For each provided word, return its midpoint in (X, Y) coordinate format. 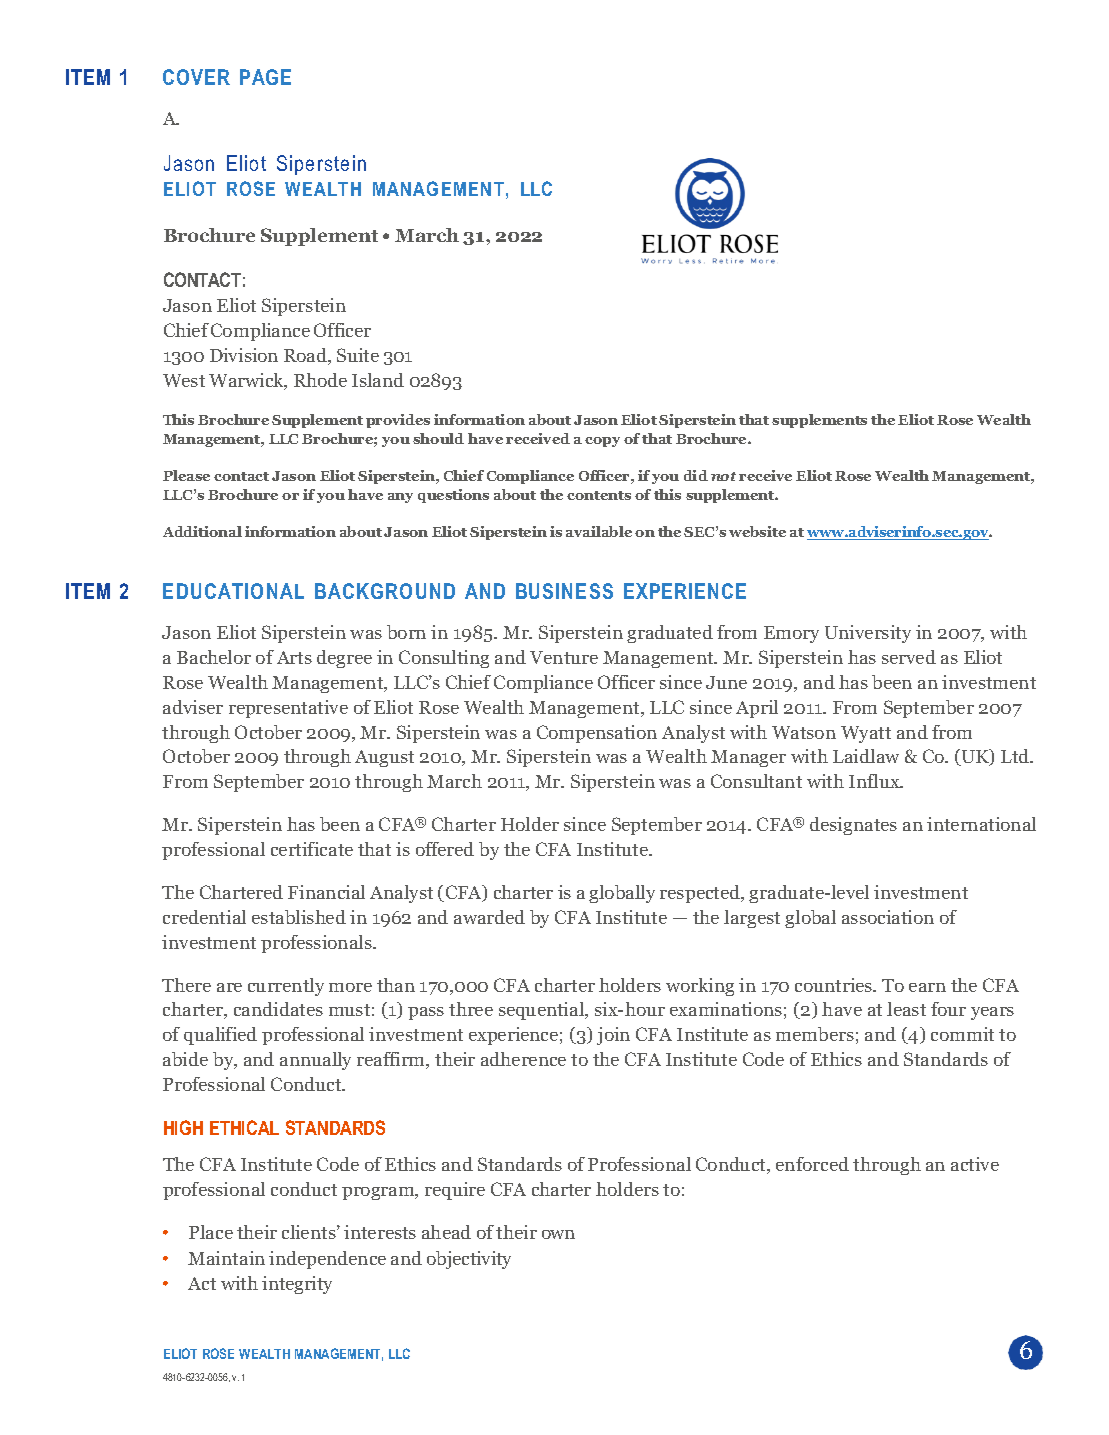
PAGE (265, 77)
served (909, 657)
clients (310, 1232)
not (723, 476)
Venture (564, 657)
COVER (196, 77)
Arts (294, 657)
